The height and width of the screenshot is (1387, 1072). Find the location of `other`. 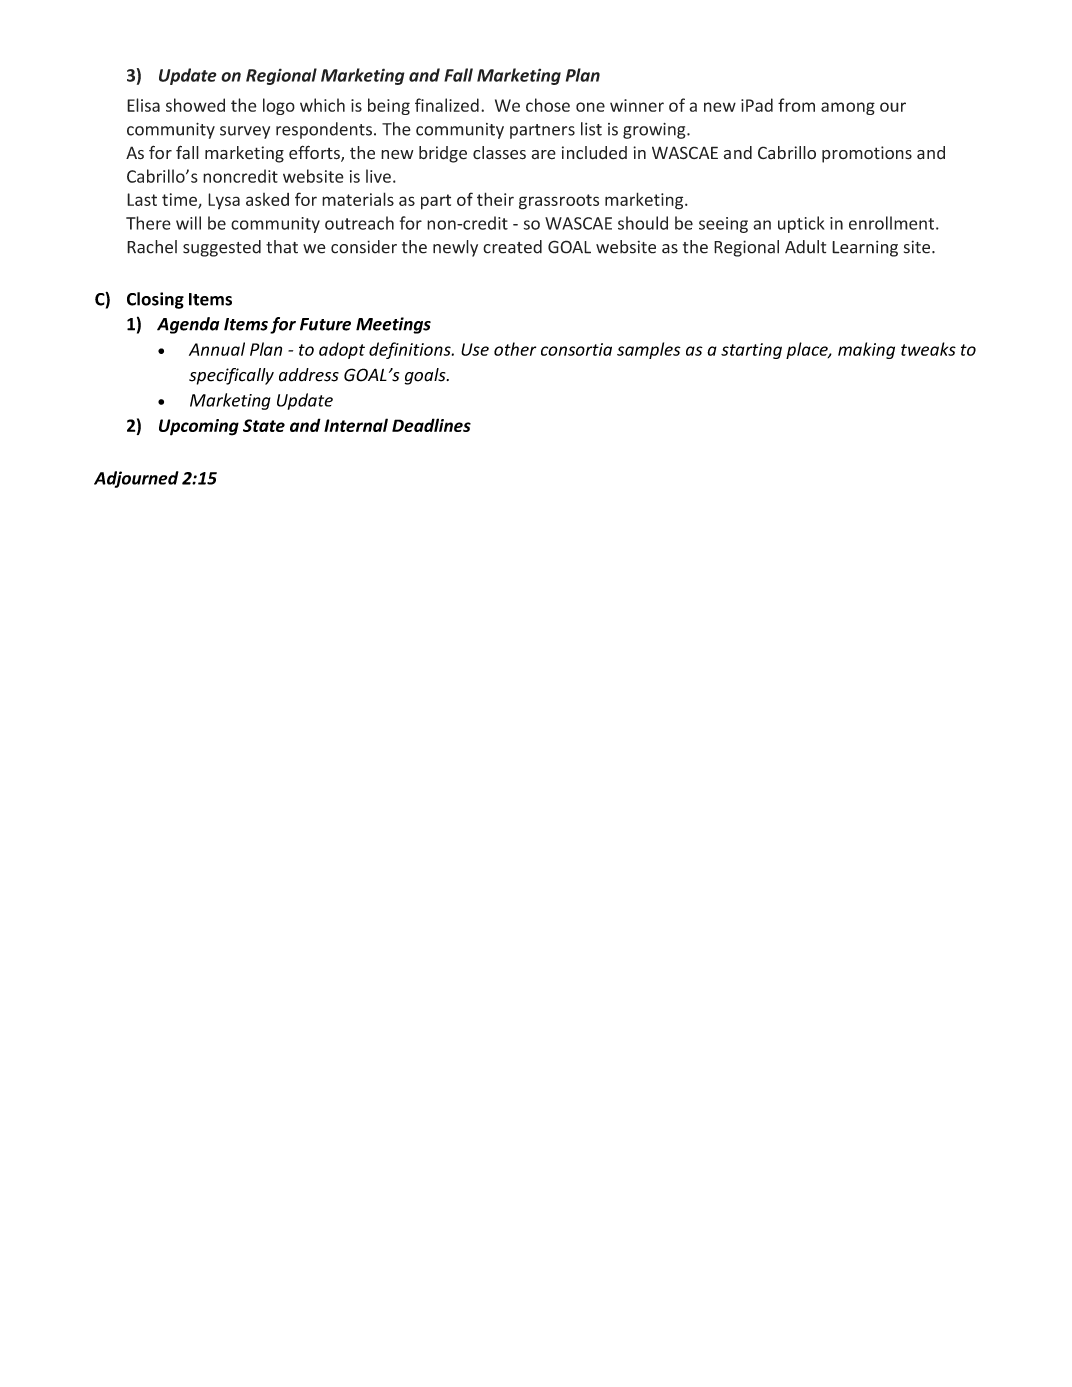

other is located at coordinates (515, 349).
